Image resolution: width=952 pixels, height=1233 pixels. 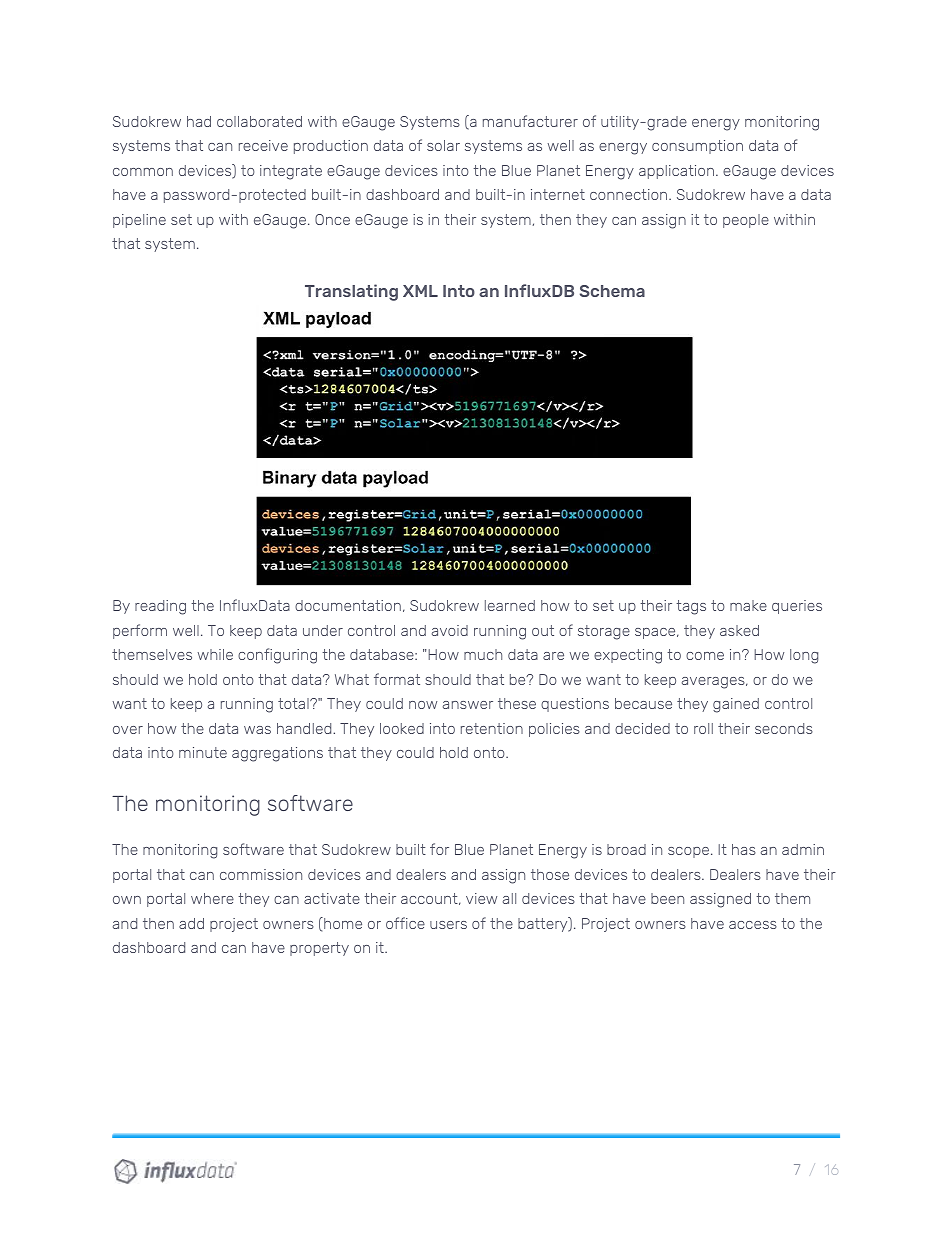 I want to click on users, so click(x=448, y=925).
